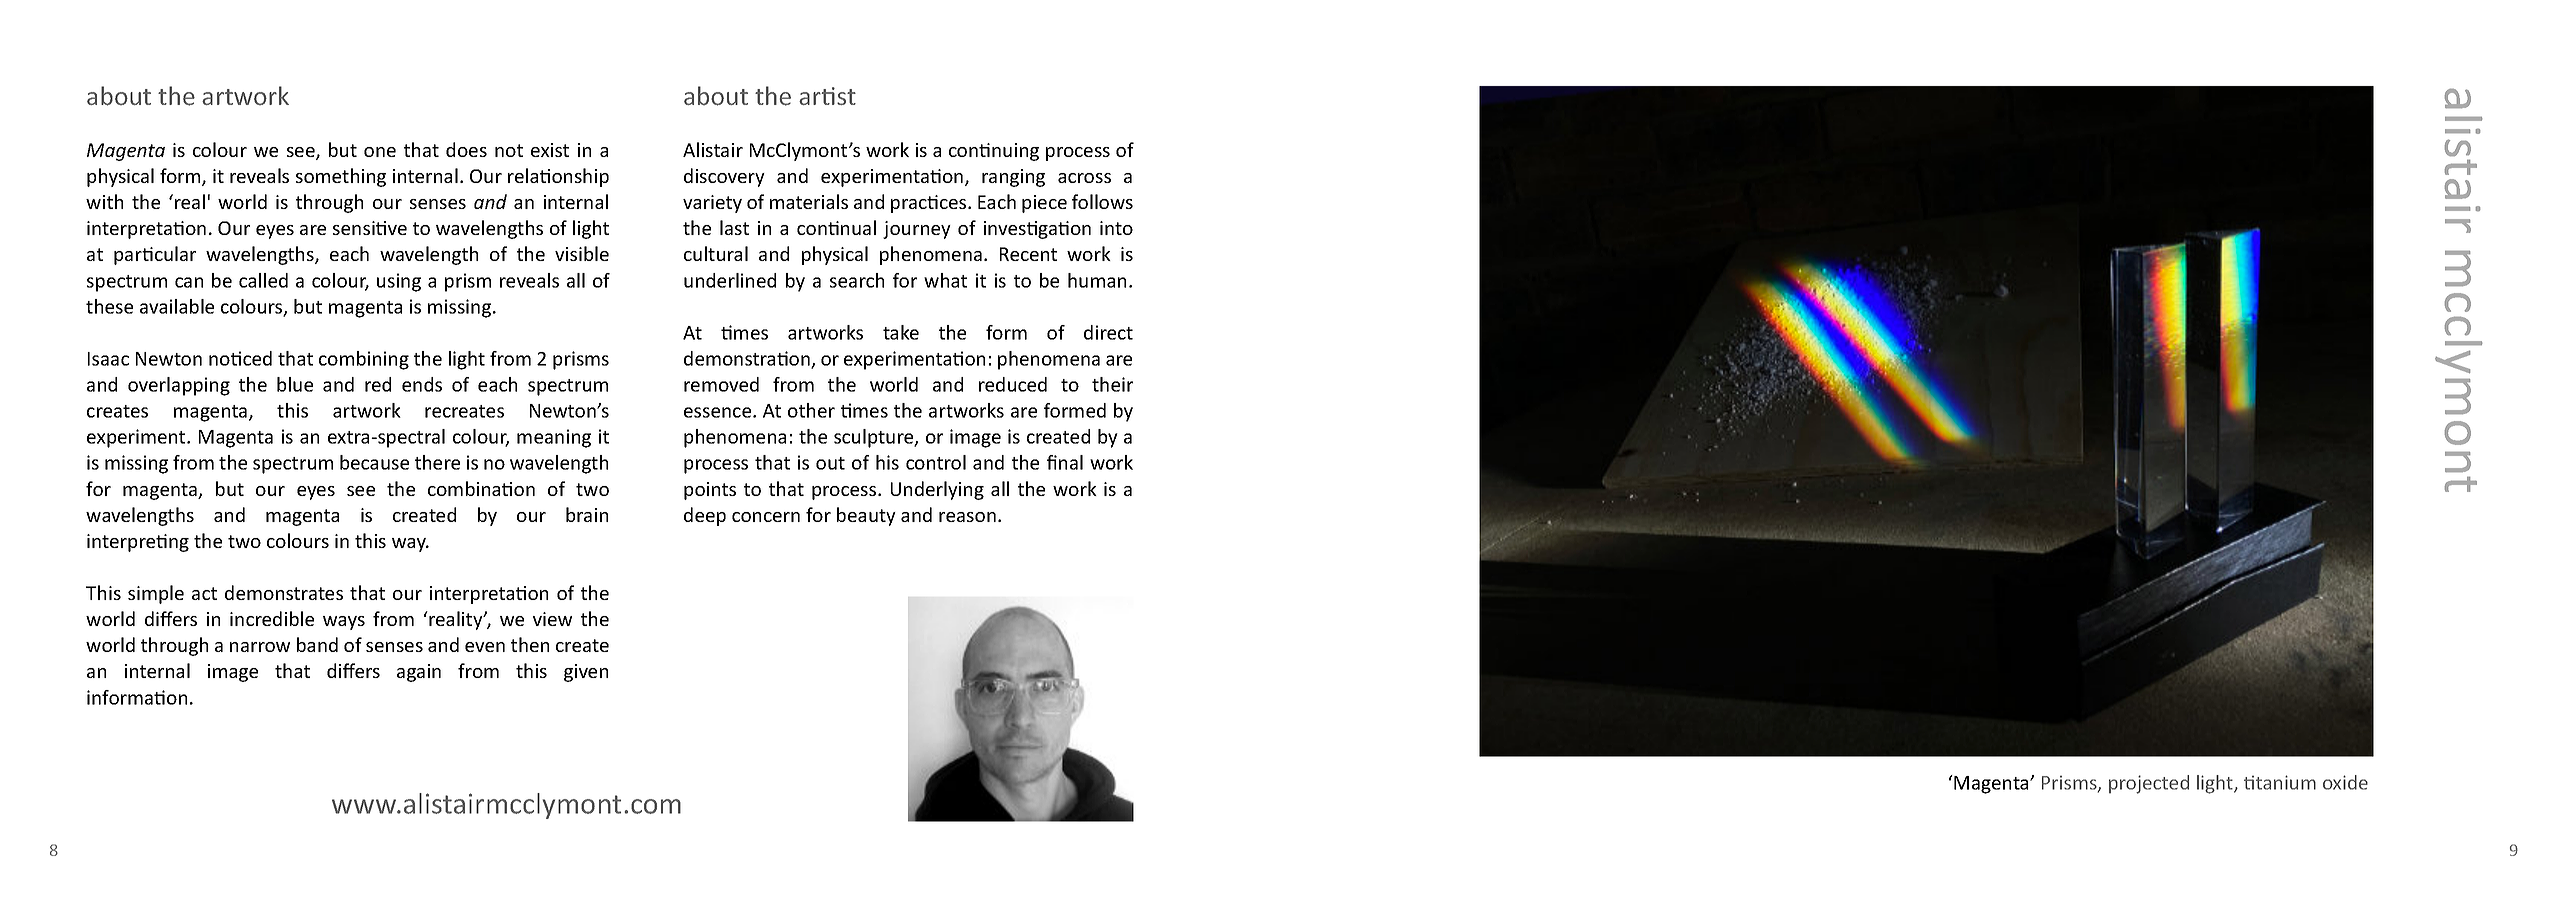 The image size is (2569, 908). Describe the element at coordinates (1108, 332) in the screenshot. I see `direct` at that location.
